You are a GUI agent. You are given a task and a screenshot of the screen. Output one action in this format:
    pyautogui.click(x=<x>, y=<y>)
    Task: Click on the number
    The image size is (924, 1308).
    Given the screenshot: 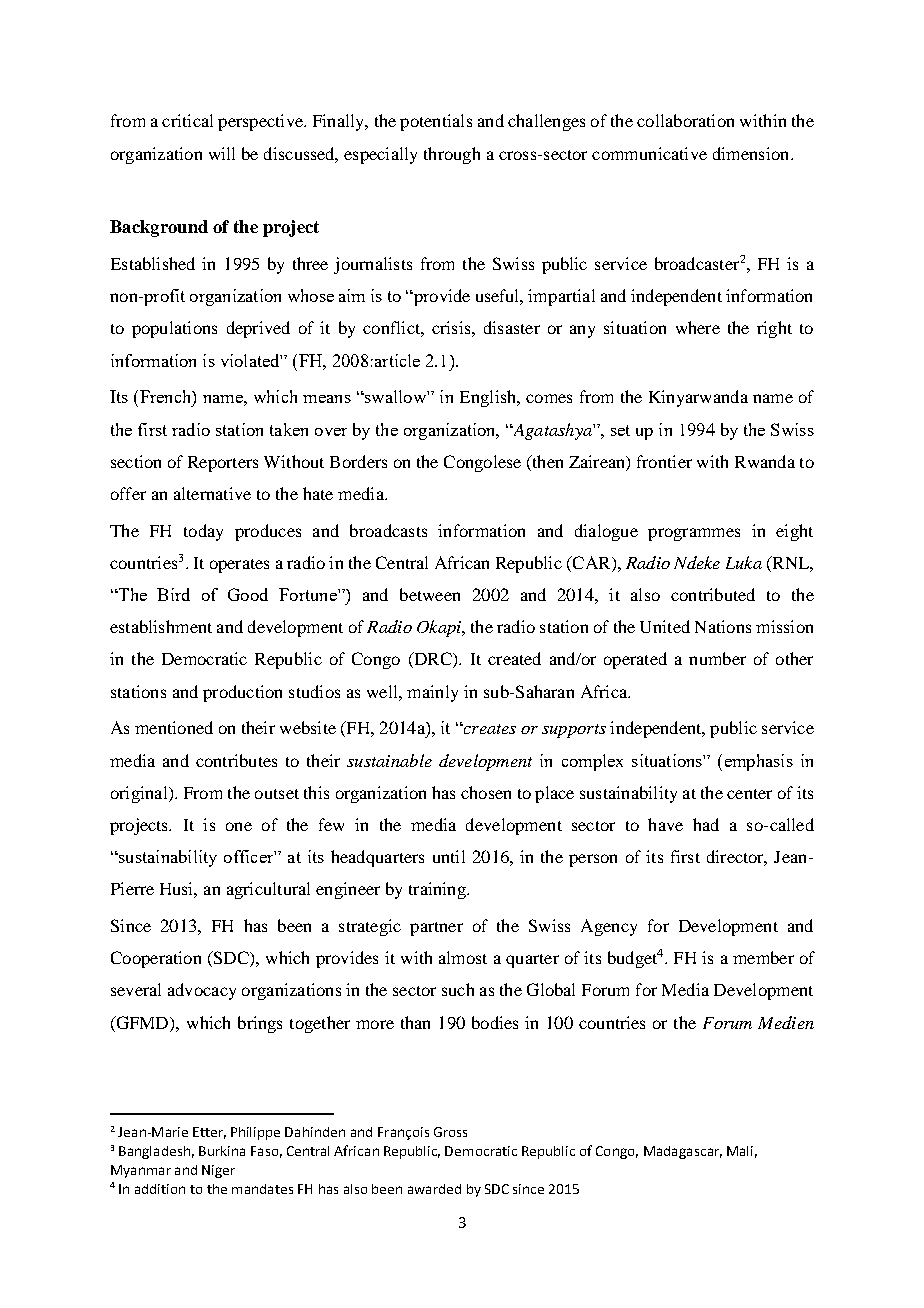 What is the action you would take?
    pyautogui.click(x=717, y=658)
